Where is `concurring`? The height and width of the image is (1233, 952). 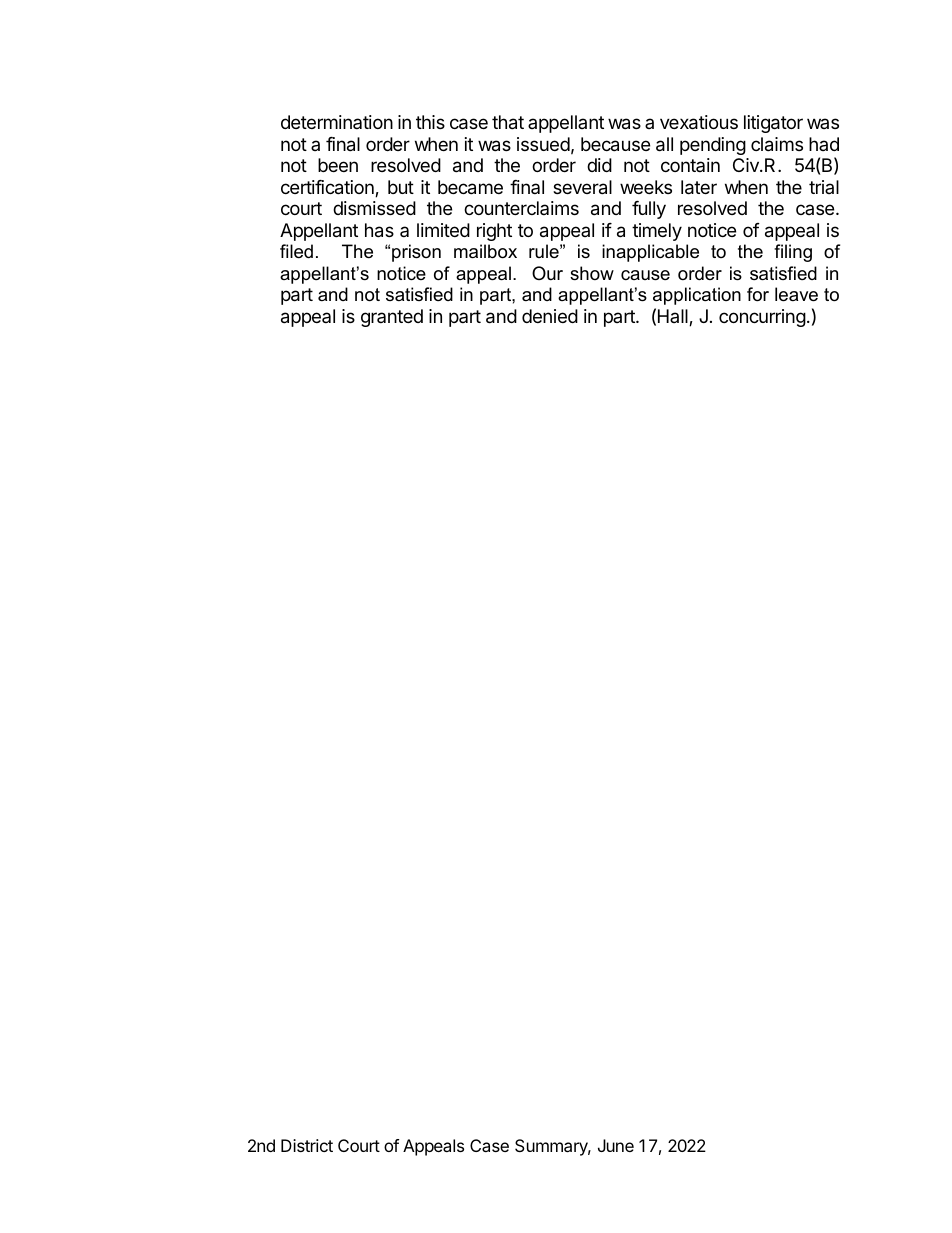 concurring is located at coordinates (762, 318).
